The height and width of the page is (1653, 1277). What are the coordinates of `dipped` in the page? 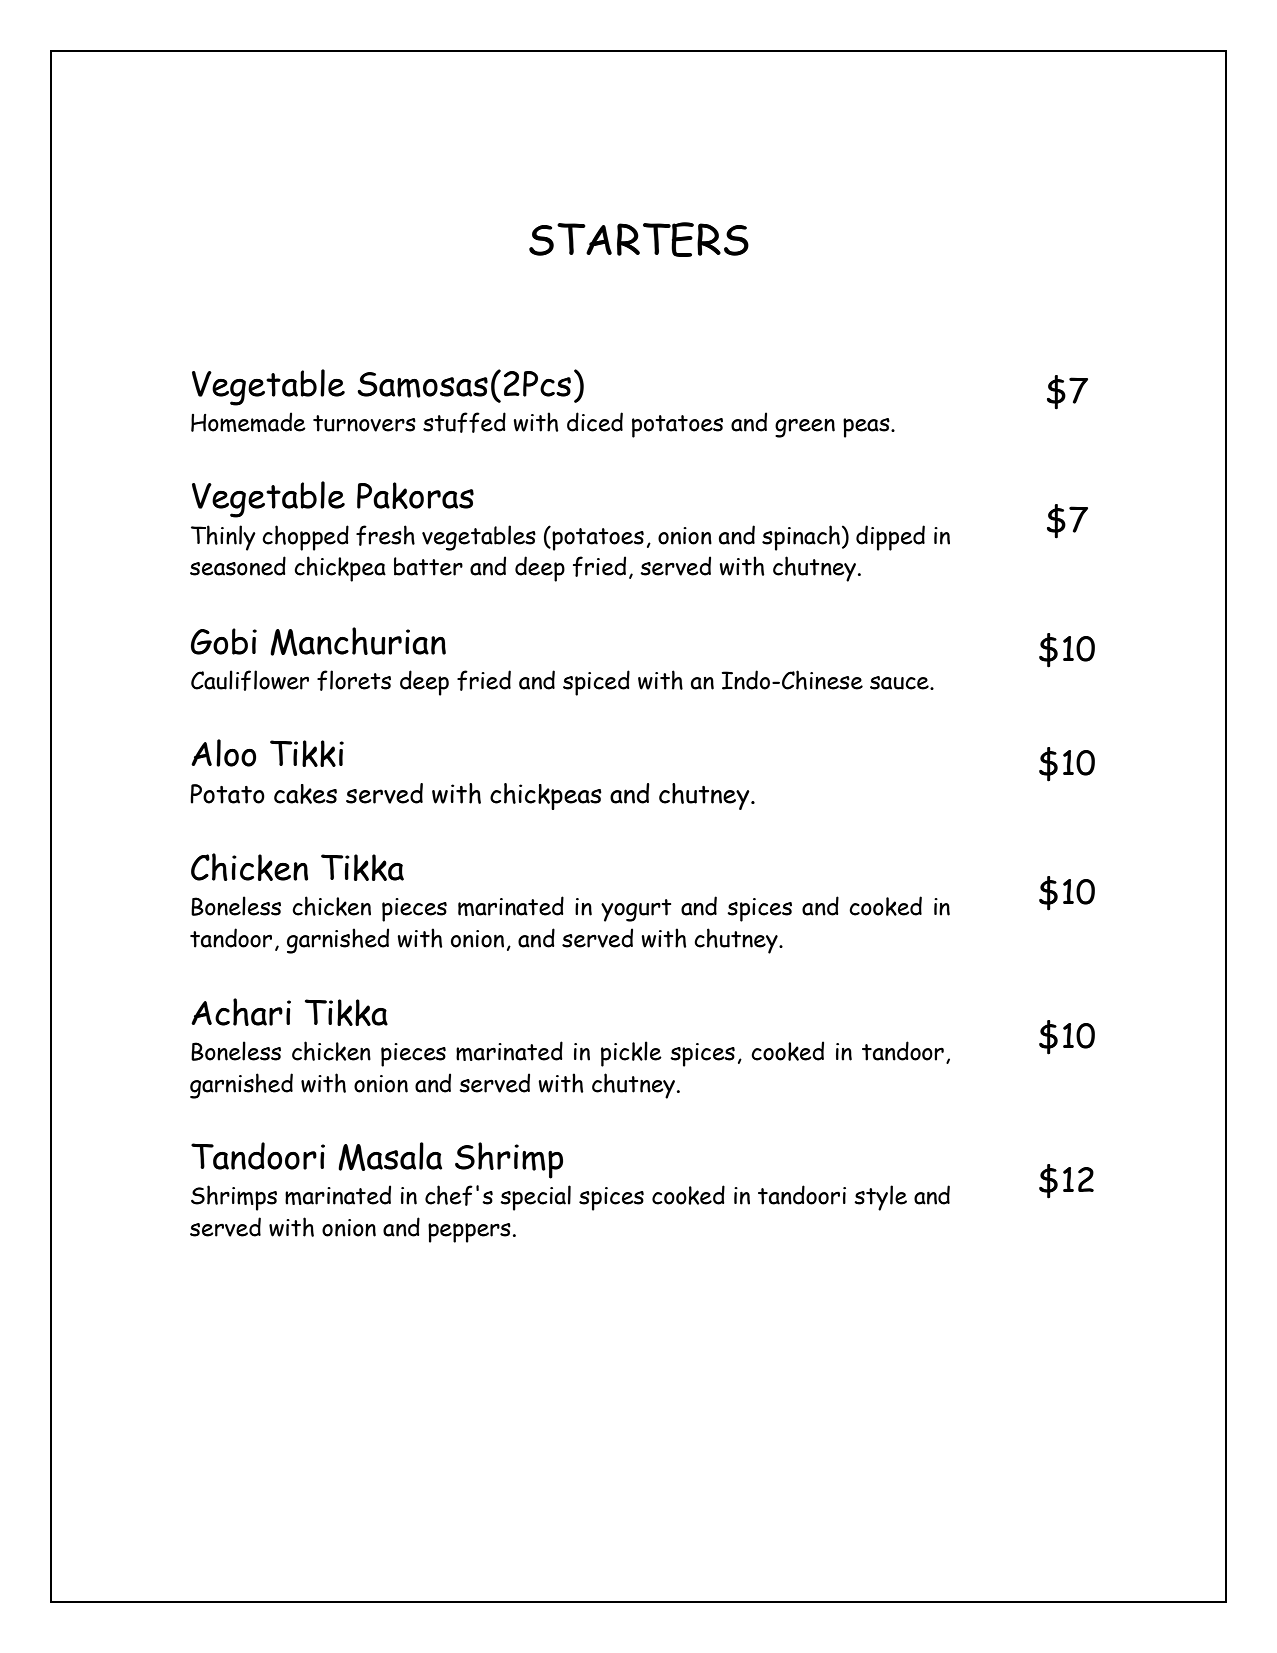 It's located at (890, 538).
